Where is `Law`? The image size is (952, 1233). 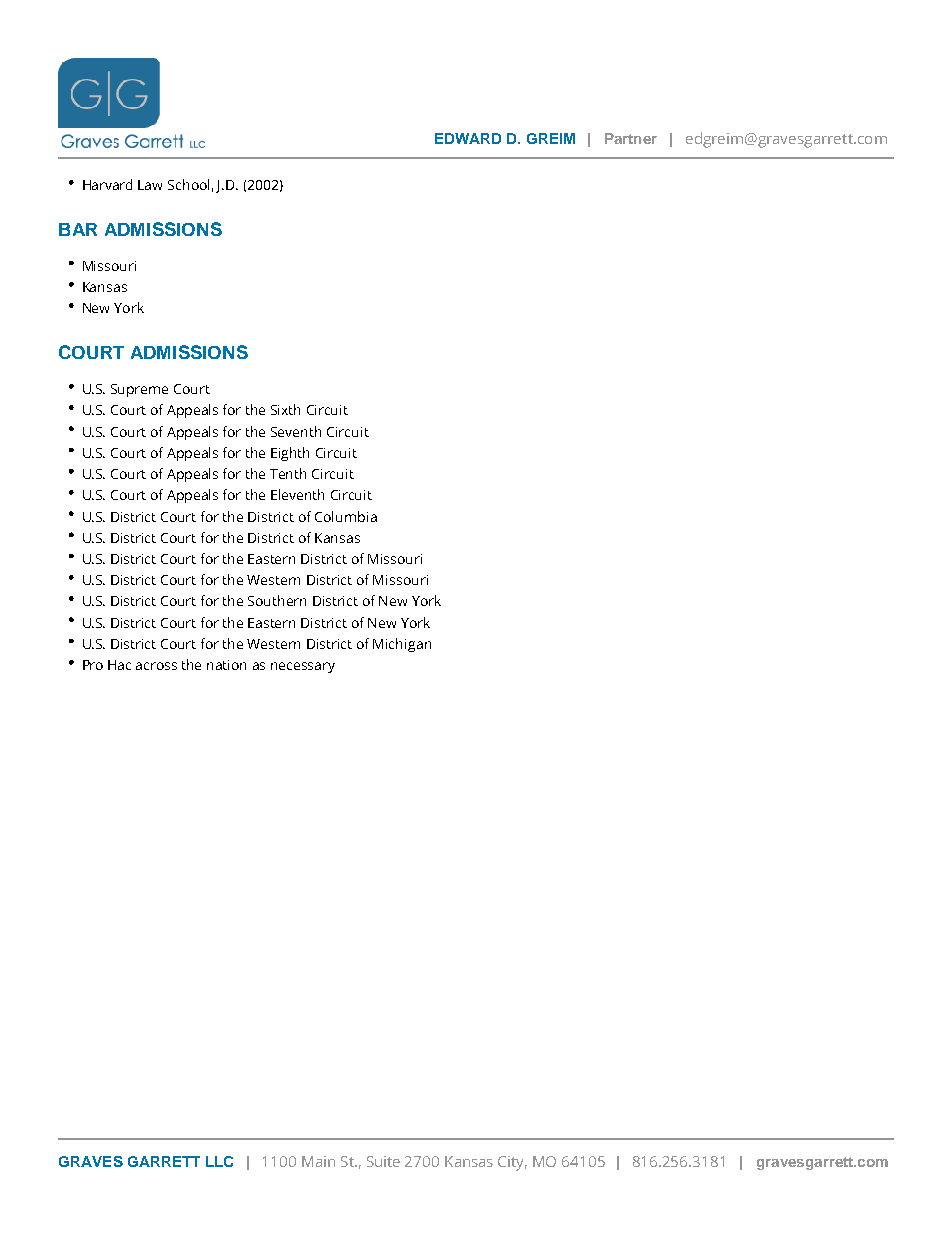
Law is located at coordinates (150, 185).
